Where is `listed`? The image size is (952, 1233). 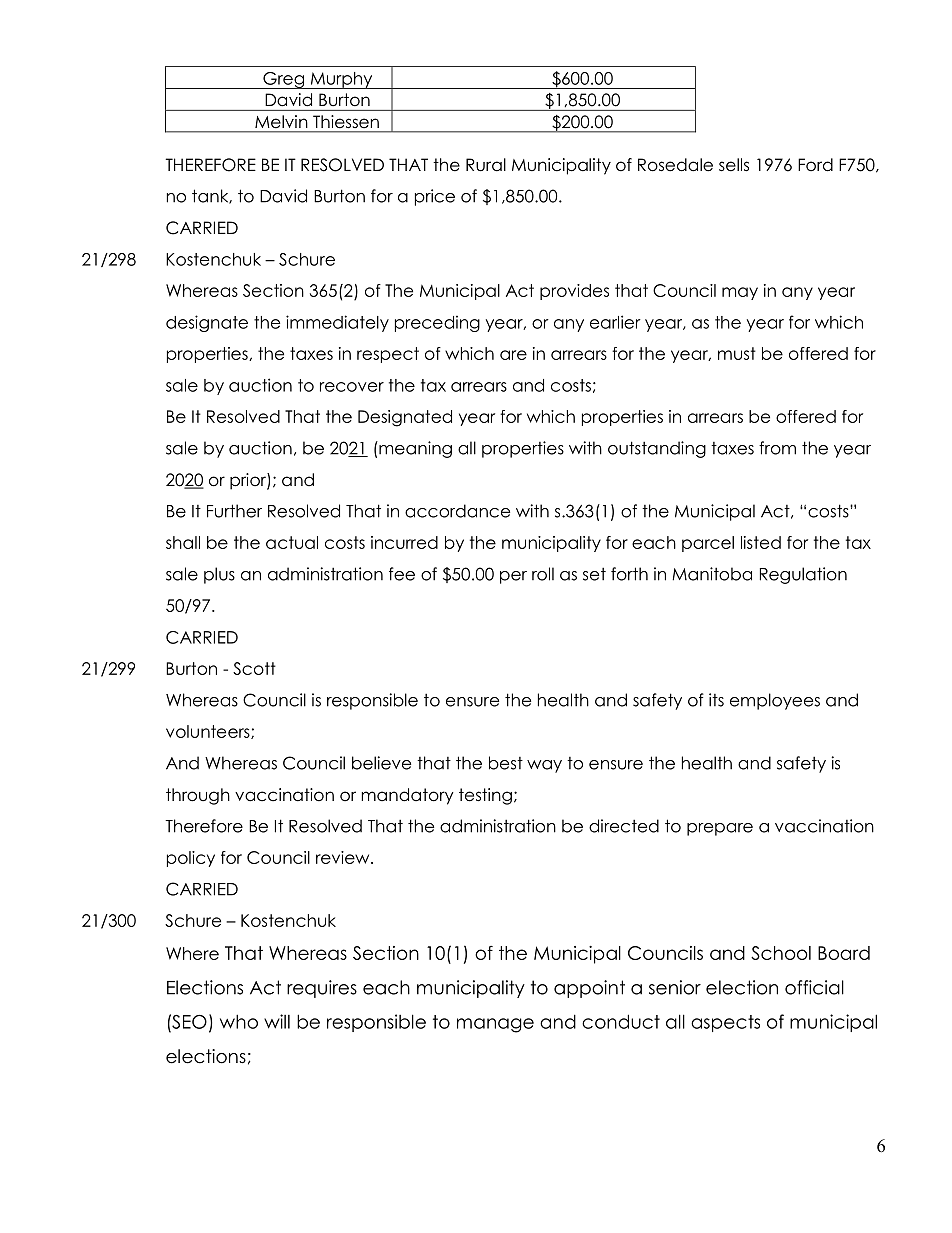
listed is located at coordinates (761, 542).
